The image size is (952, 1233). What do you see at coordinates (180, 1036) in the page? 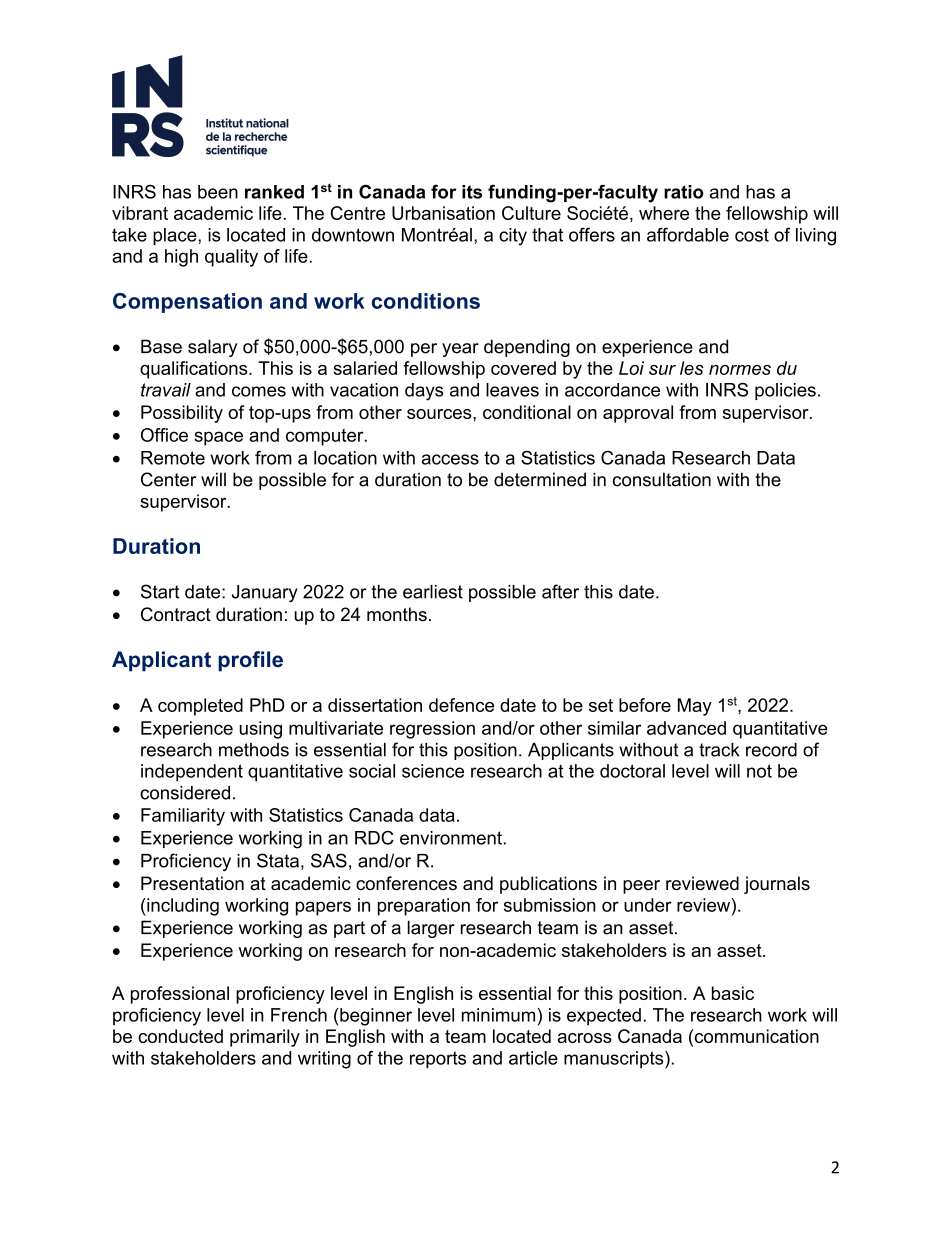
I see `conducted` at bounding box center [180, 1036].
